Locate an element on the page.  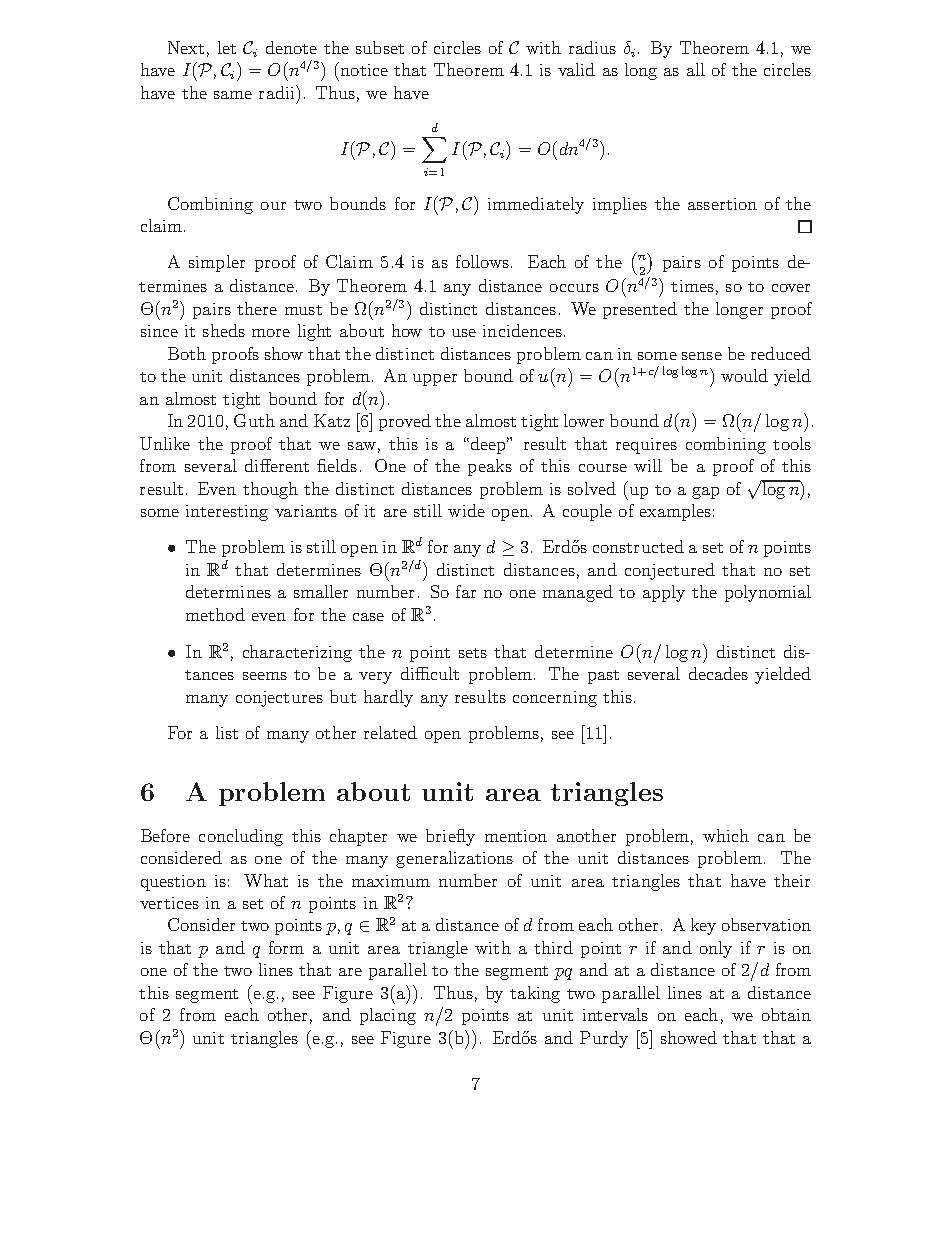
form is located at coordinates (286, 947).
